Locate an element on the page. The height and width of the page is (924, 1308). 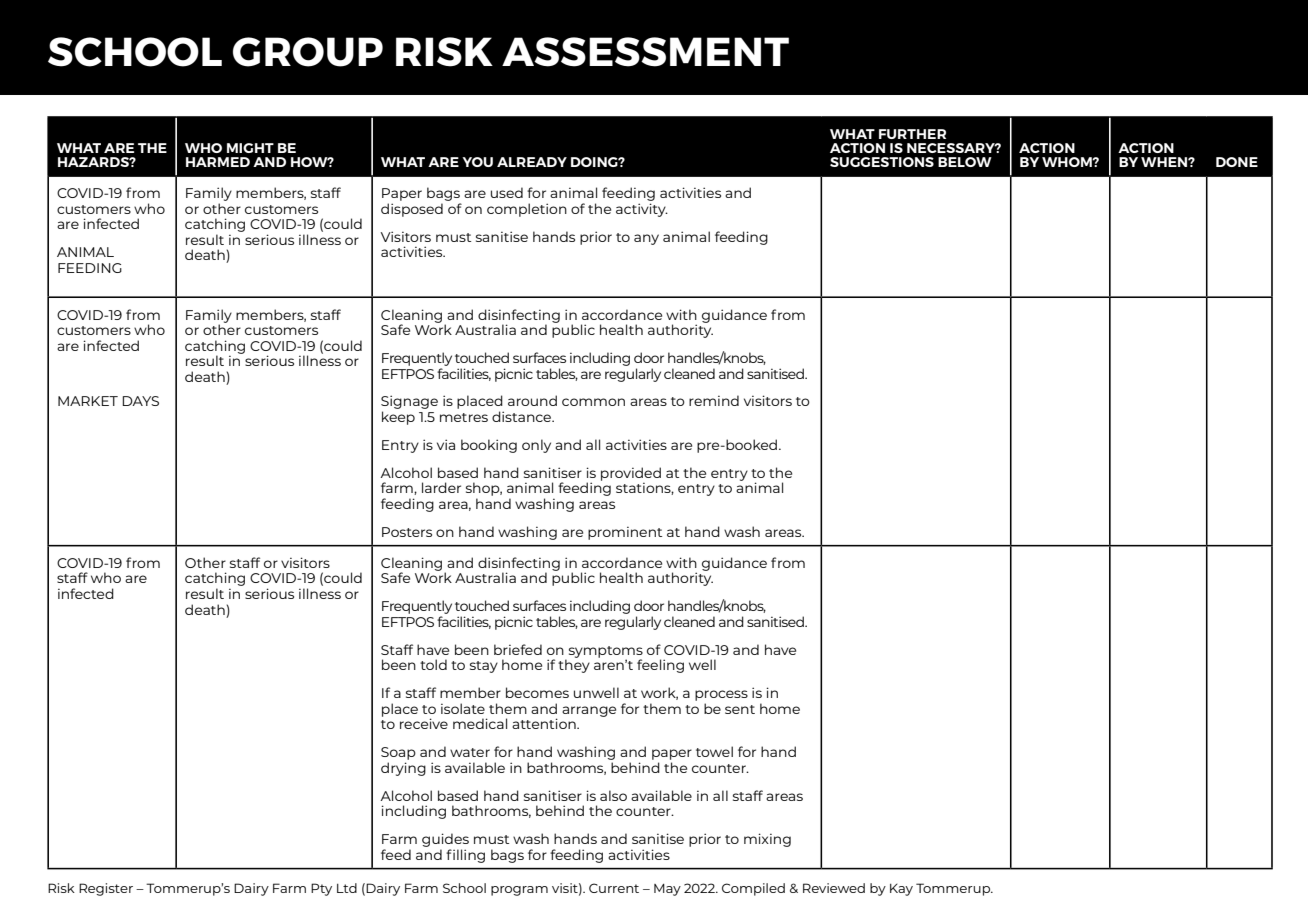
DAYS is located at coordinates (140, 401).
